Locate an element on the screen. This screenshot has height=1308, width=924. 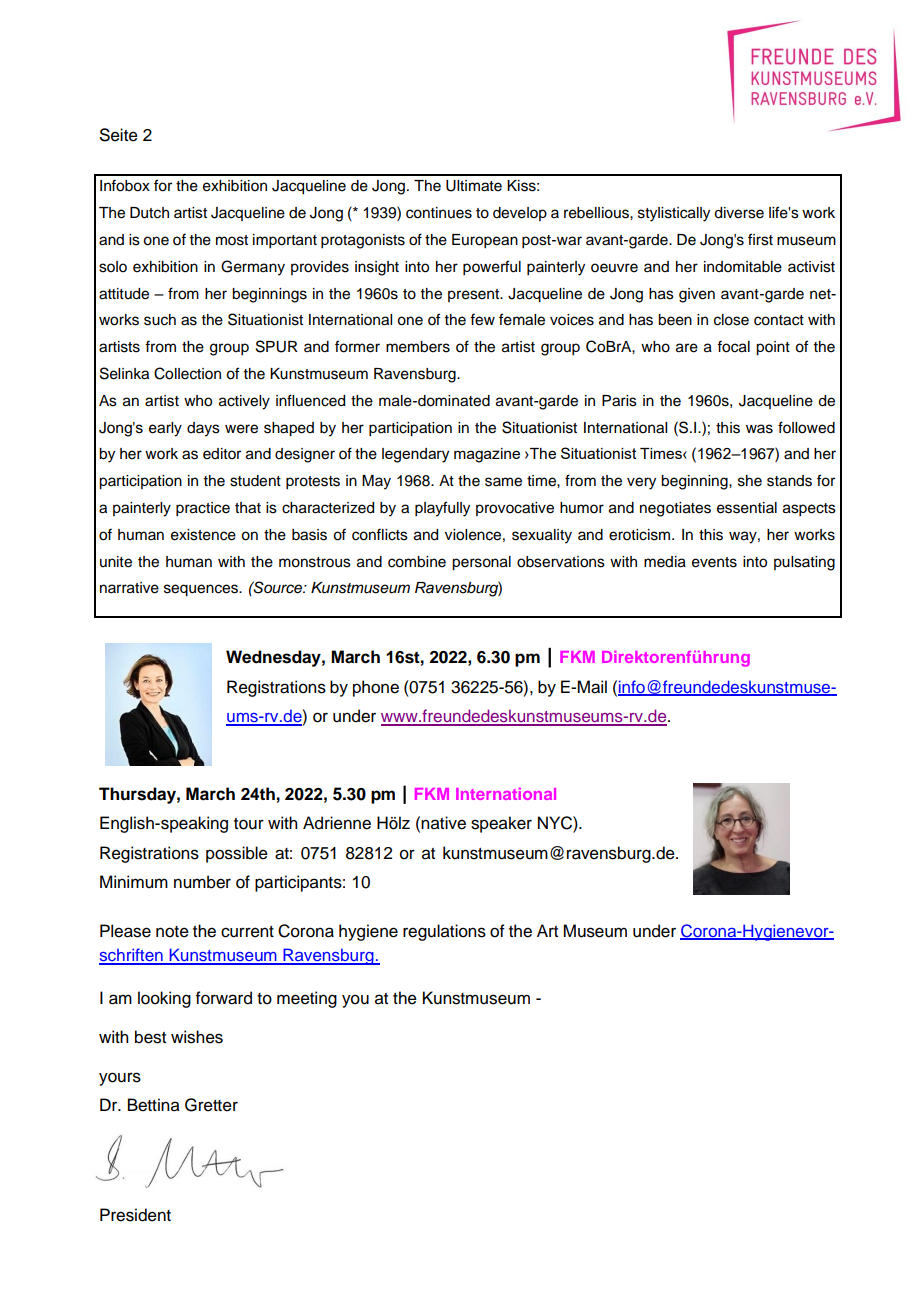
phone is located at coordinates (376, 688).
